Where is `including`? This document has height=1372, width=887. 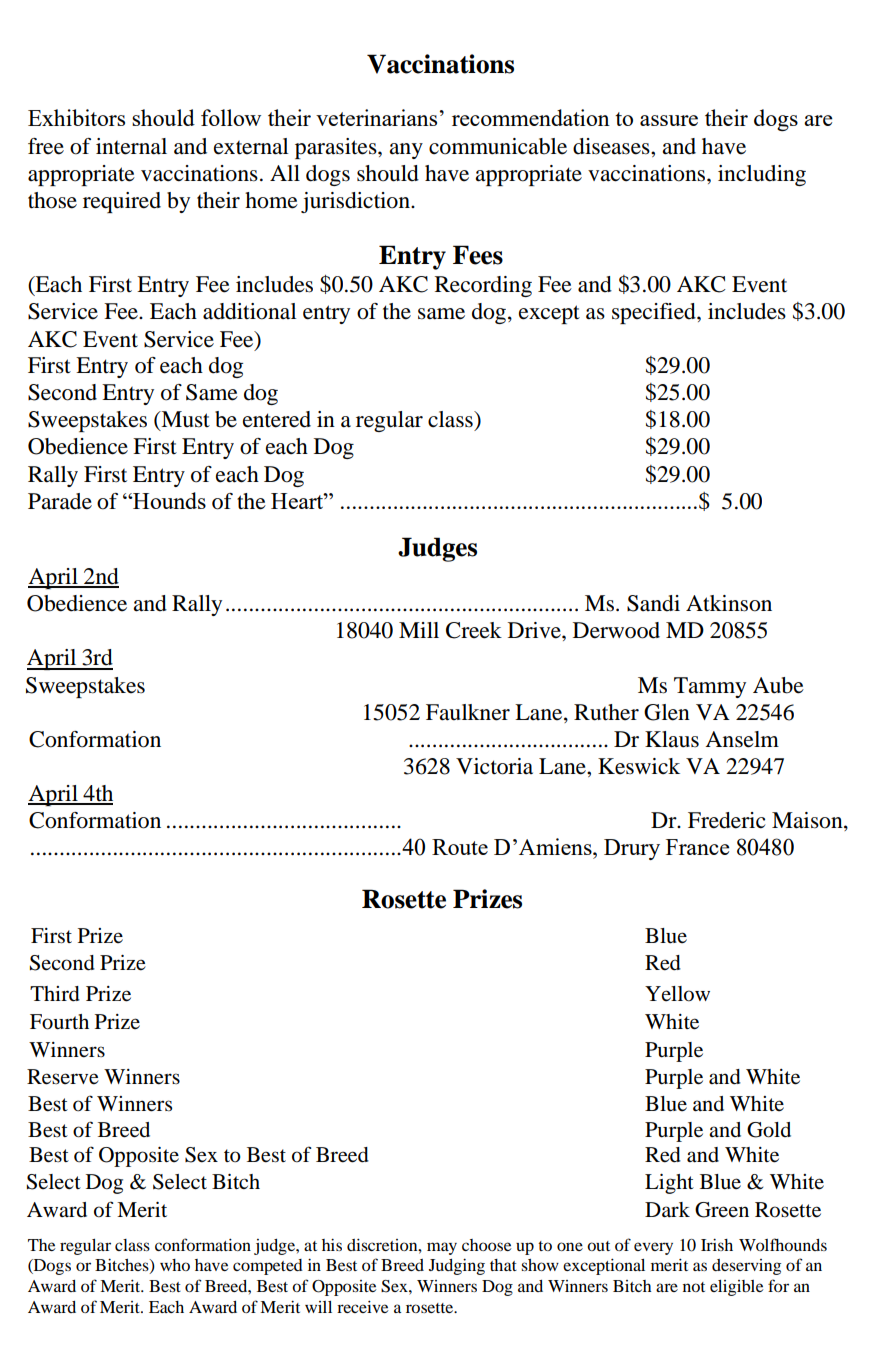
including is located at coordinates (762, 175).
